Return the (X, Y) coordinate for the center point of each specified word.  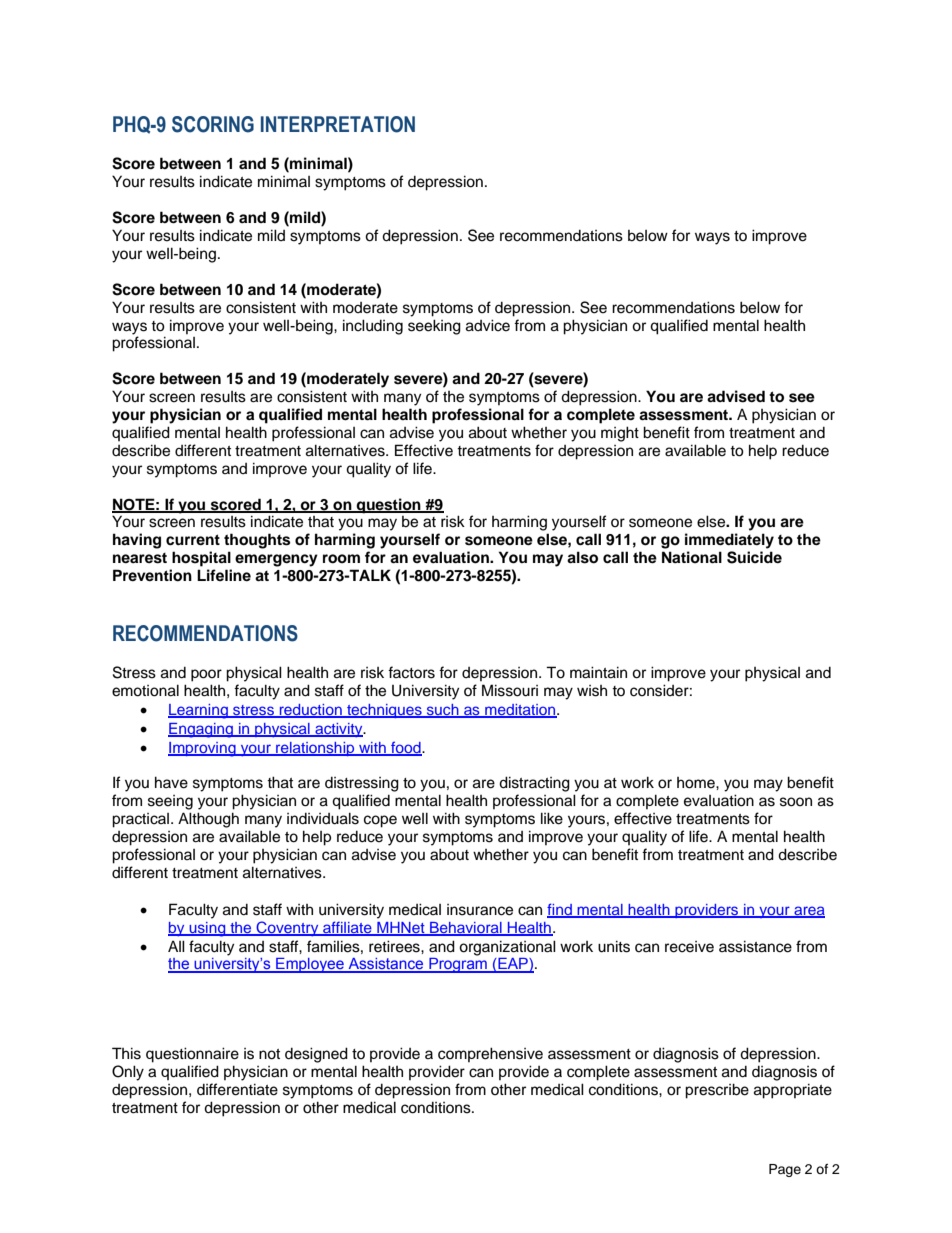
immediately (729, 541)
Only (128, 1073)
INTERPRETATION (338, 124)
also (582, 557)
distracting (534, 784)
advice (488, 325)
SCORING (213, 124)
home (697, 783)
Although (208, 820)
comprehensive (490, 1054)
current (193, 540)
